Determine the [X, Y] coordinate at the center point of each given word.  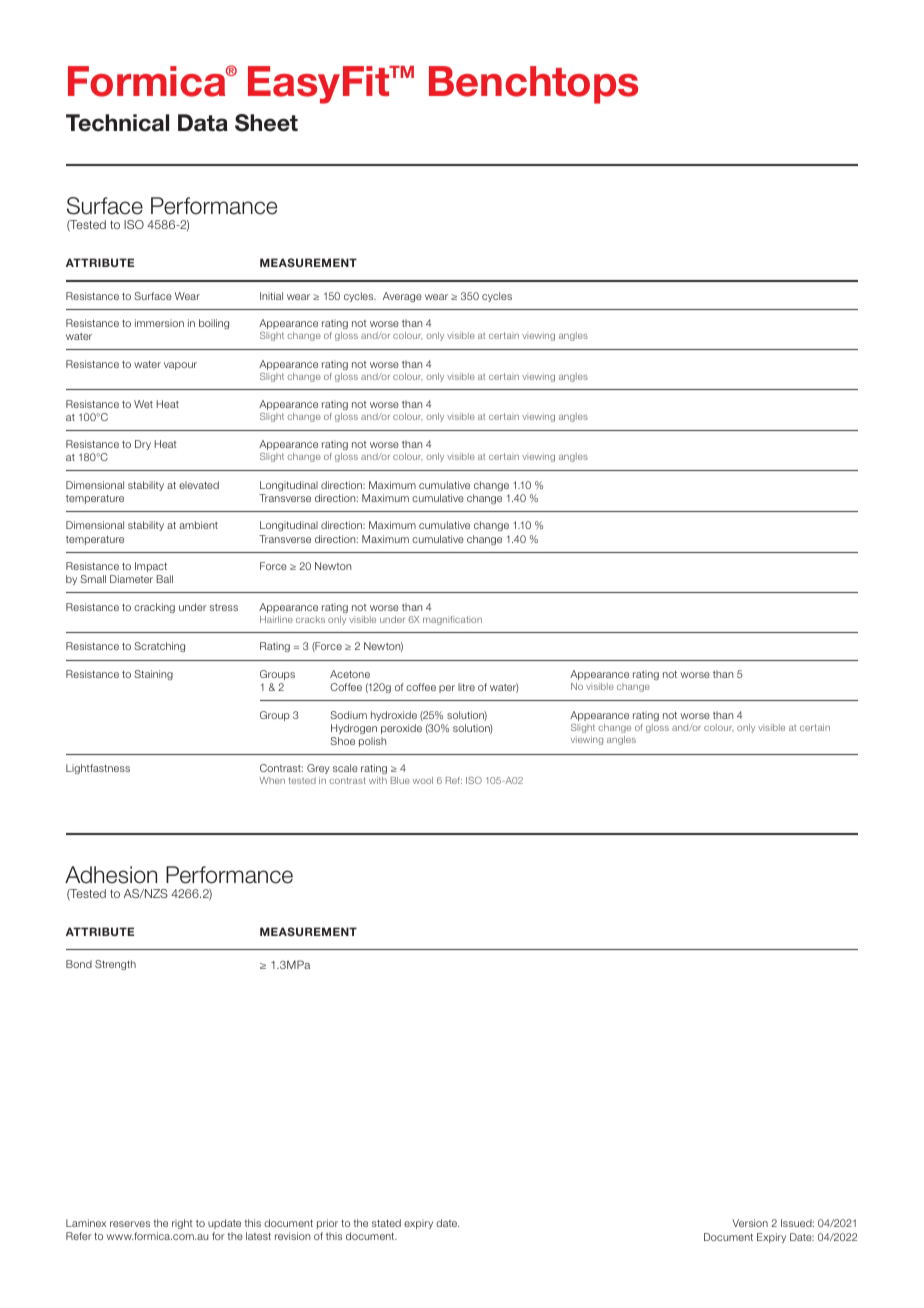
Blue [400, 780]
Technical [117, 123]
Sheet [266, 123]
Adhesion [111, 875]
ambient [198, 525]
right [182, 1224]
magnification [452, 620]
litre [466, 687]
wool [423, 780]
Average [402, 297]
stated [386, 1223]
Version [750, 1223]
